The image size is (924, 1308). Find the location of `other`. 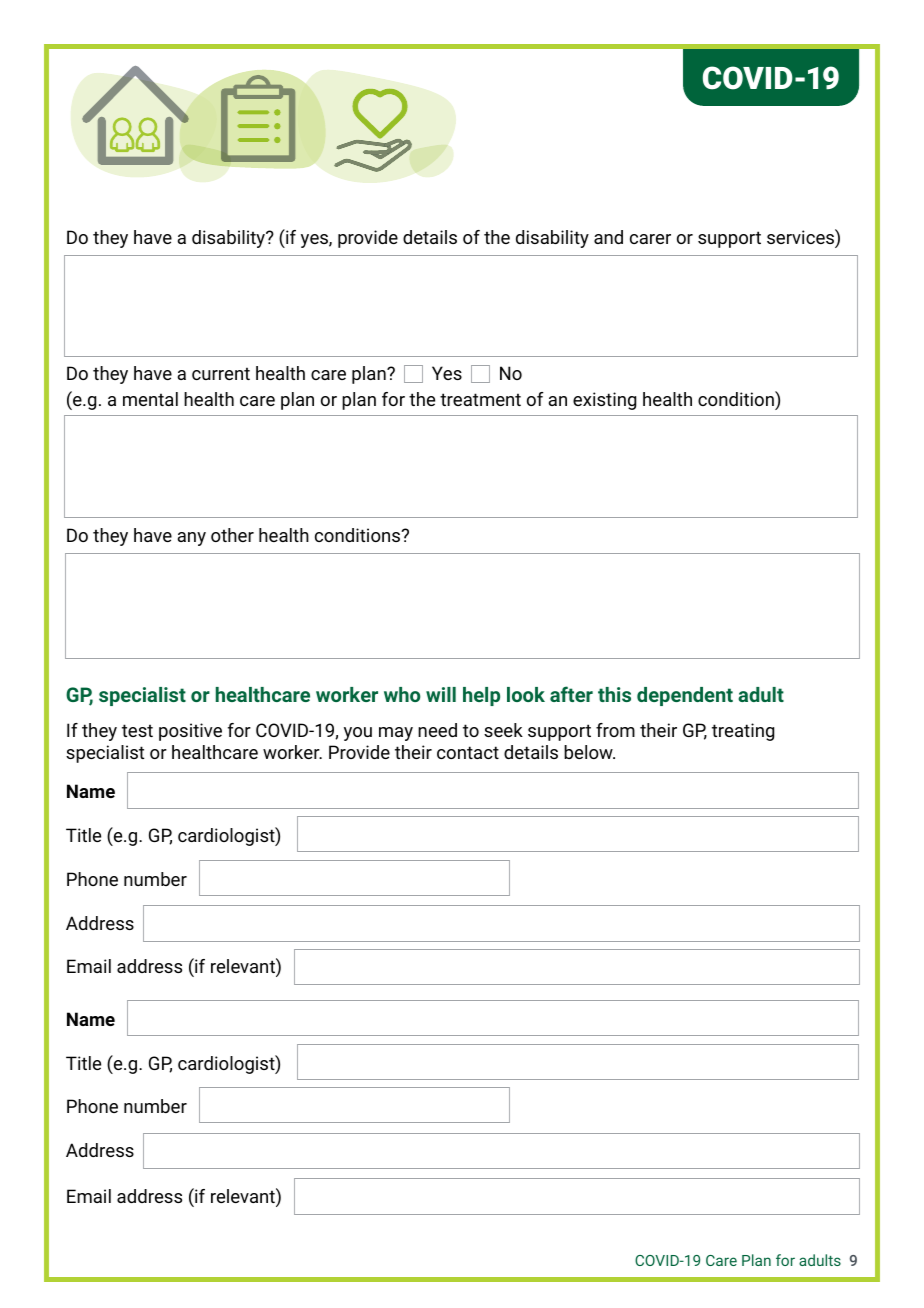

other is located at coordinates (232, 535).
